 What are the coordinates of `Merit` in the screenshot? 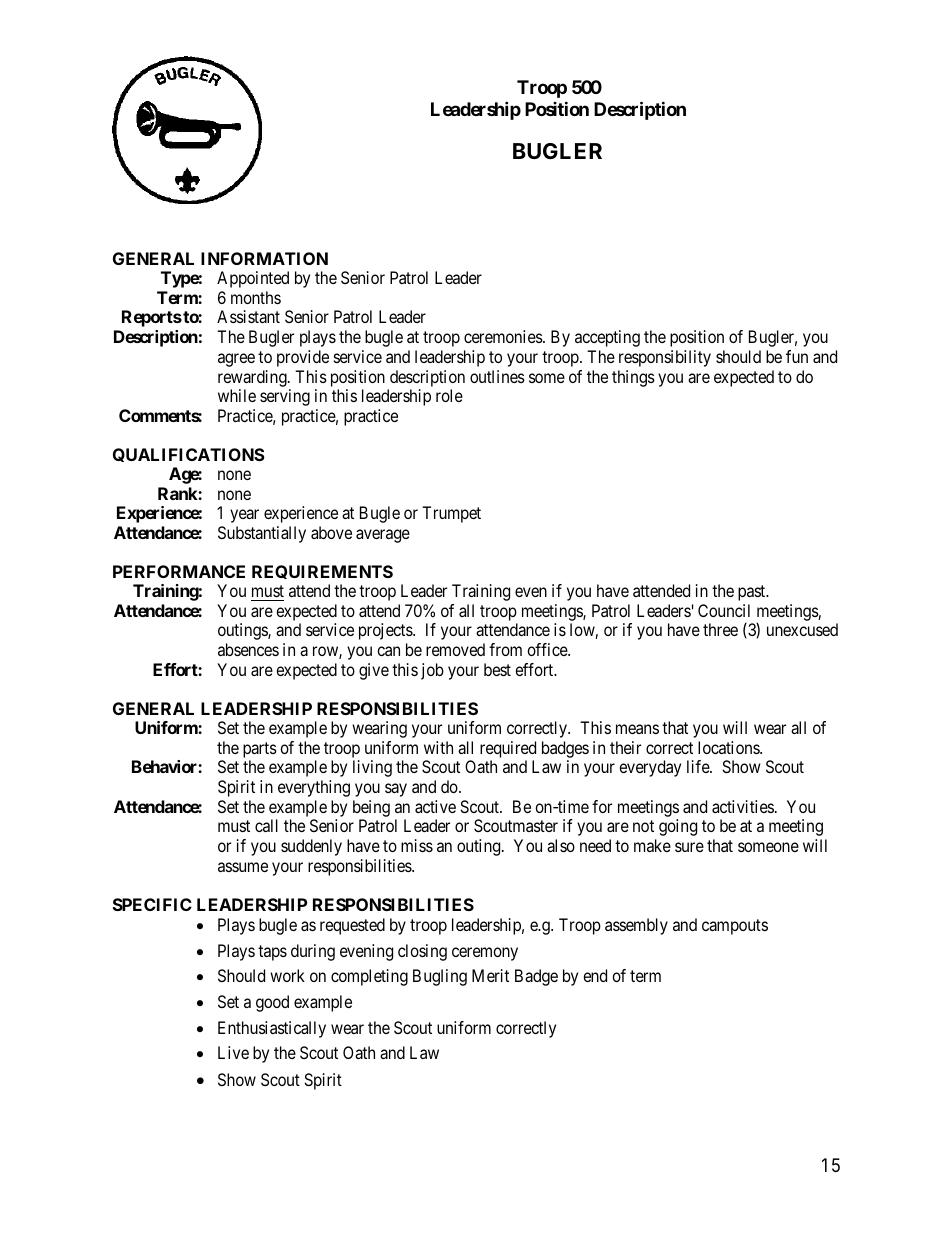 It's located at (490, 975).
